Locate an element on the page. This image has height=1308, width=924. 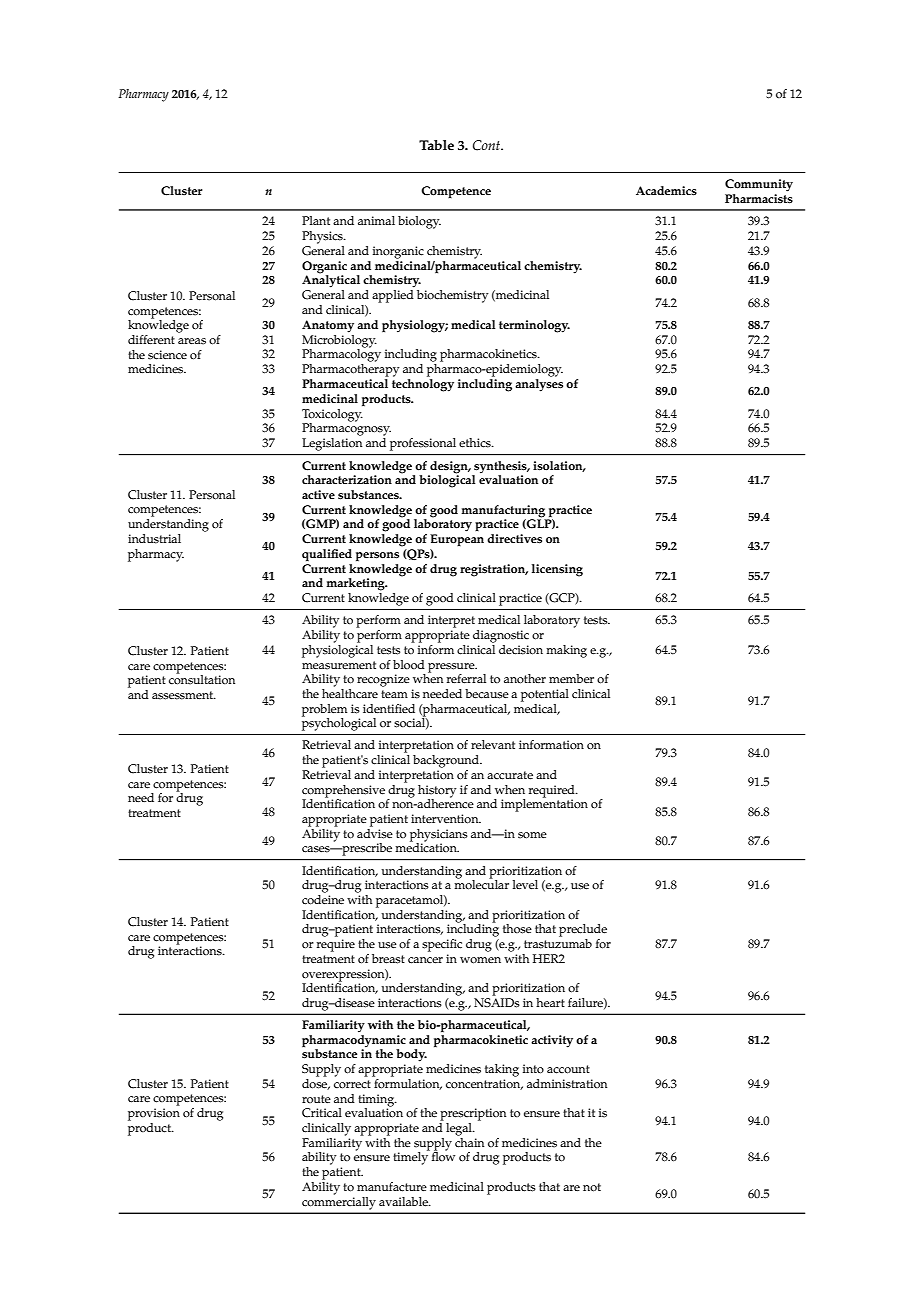
ethics is located at coordinates (476, 443).
